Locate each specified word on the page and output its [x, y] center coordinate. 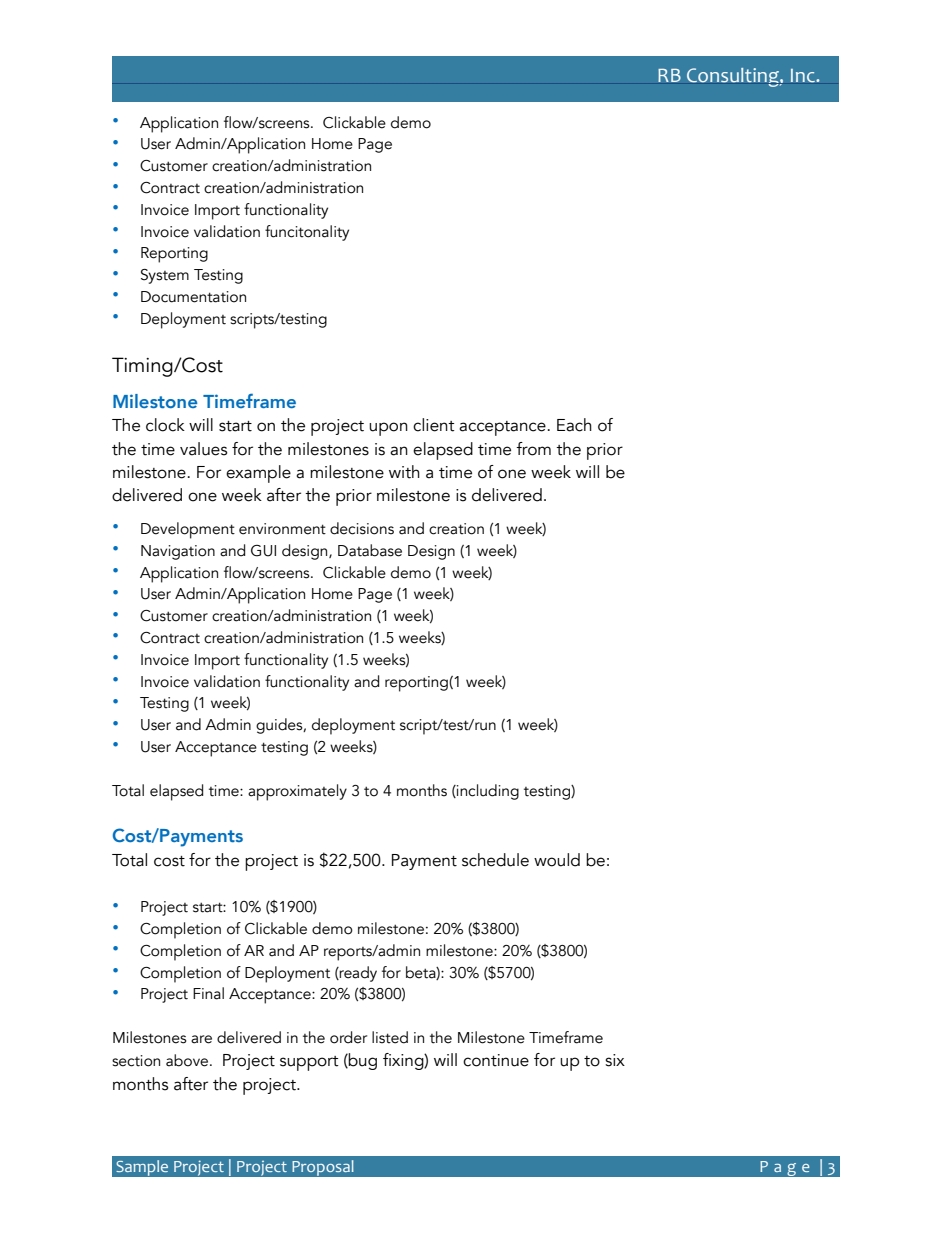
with [404, 472]
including [487, 792]
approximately [297, 792]
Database [370, 550]
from [533, 449]
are [201, 1039]
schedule [495, 860]
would [557, 860]
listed [390, 1037]
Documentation [193, 297]
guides [280, 726]
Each [574, 425]
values [203, 449]
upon [388, 429]
